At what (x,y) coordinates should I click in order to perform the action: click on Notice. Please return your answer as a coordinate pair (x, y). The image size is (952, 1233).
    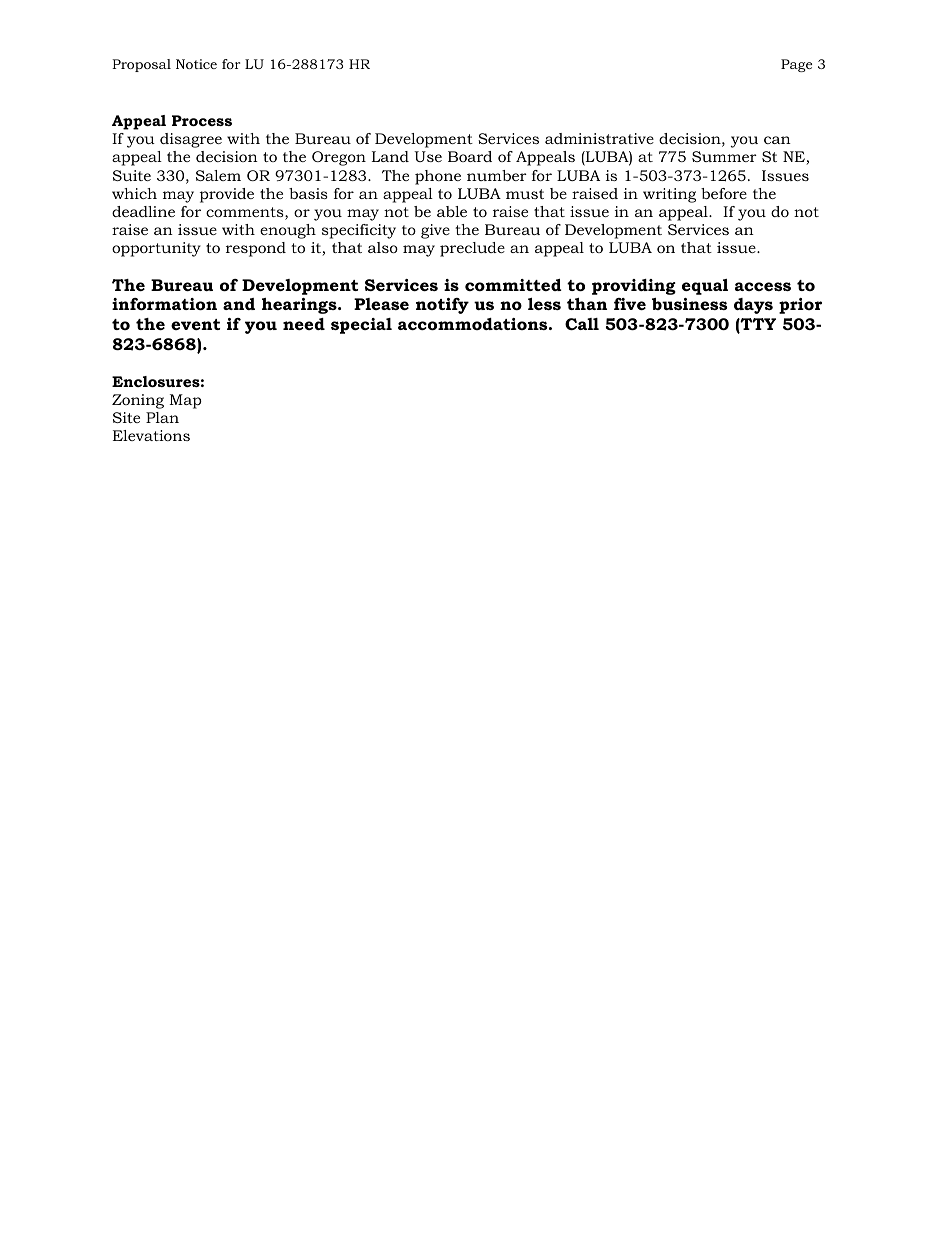
    Looking at the image, I should click on (196, 64).
